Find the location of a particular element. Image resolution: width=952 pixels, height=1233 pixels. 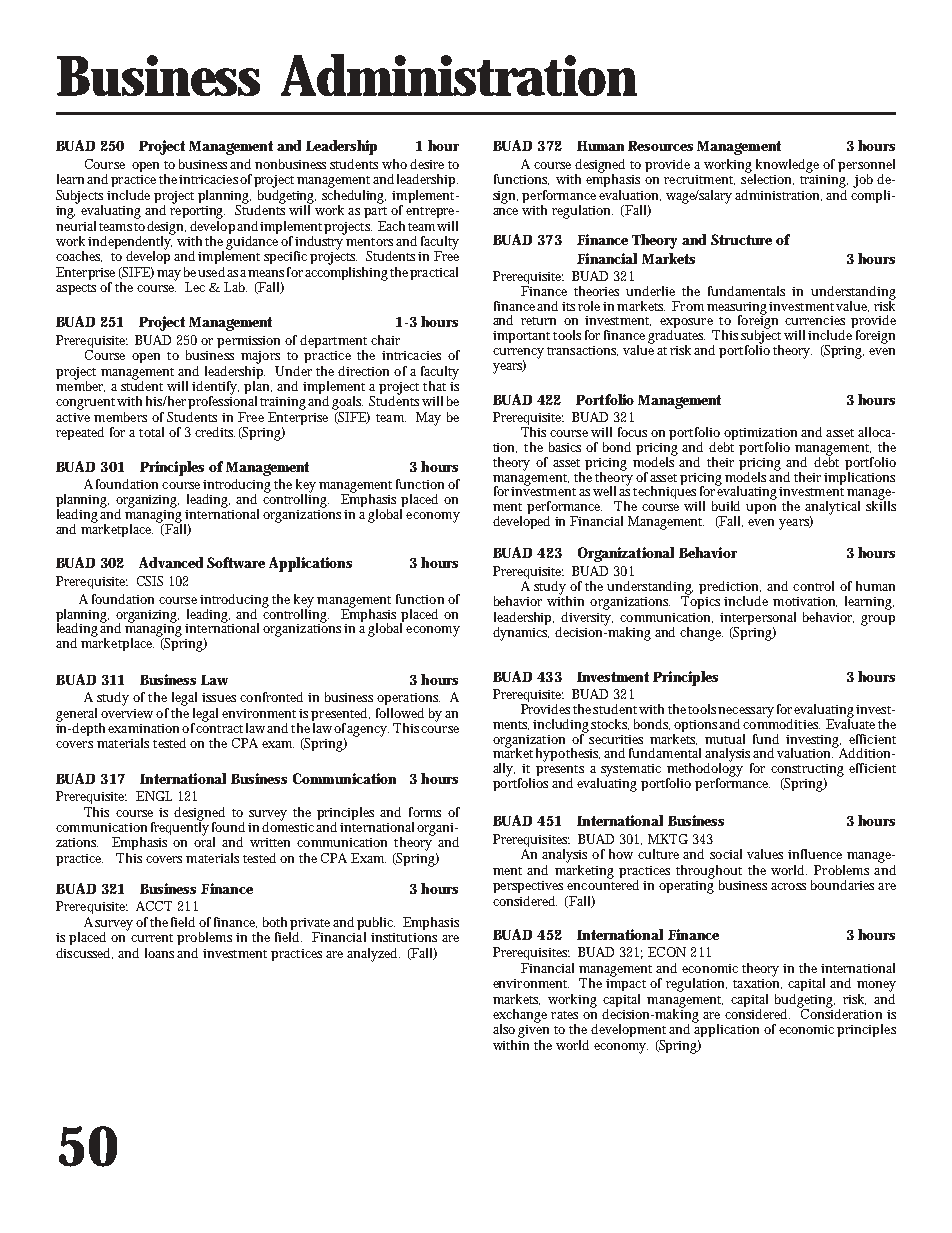

reporting is located at coordinates (197, 211).
